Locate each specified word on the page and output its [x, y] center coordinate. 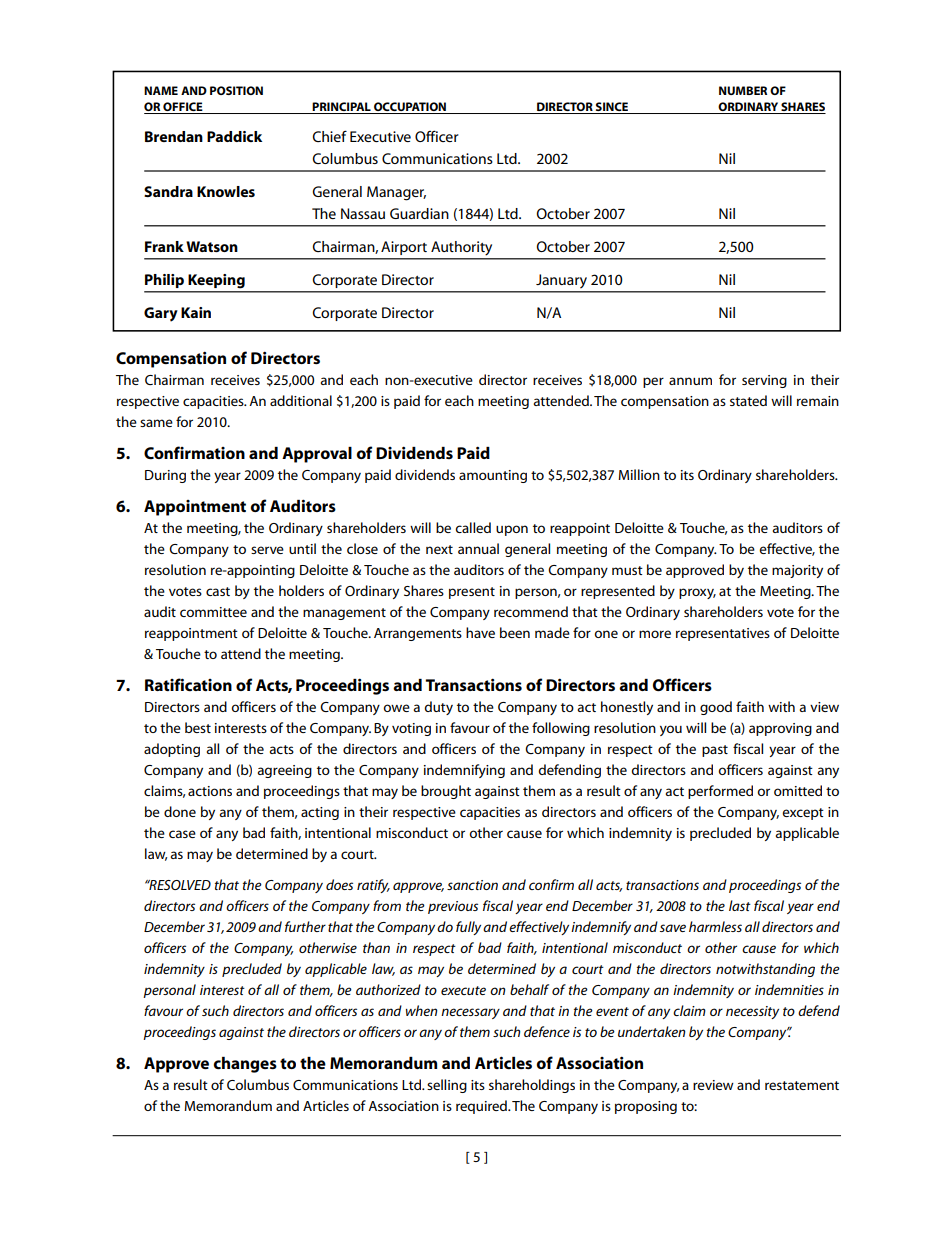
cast [218, 591]
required [482, 1107]
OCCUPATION [410, 106]
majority [797, 571]
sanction [472, 885]
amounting [493, 476]
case [182, 834]
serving [764, 381]
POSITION [236, 90]
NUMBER [743, 90]
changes [245, 1065]
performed [720, 792]
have [480, 632]
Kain [196, 312]
